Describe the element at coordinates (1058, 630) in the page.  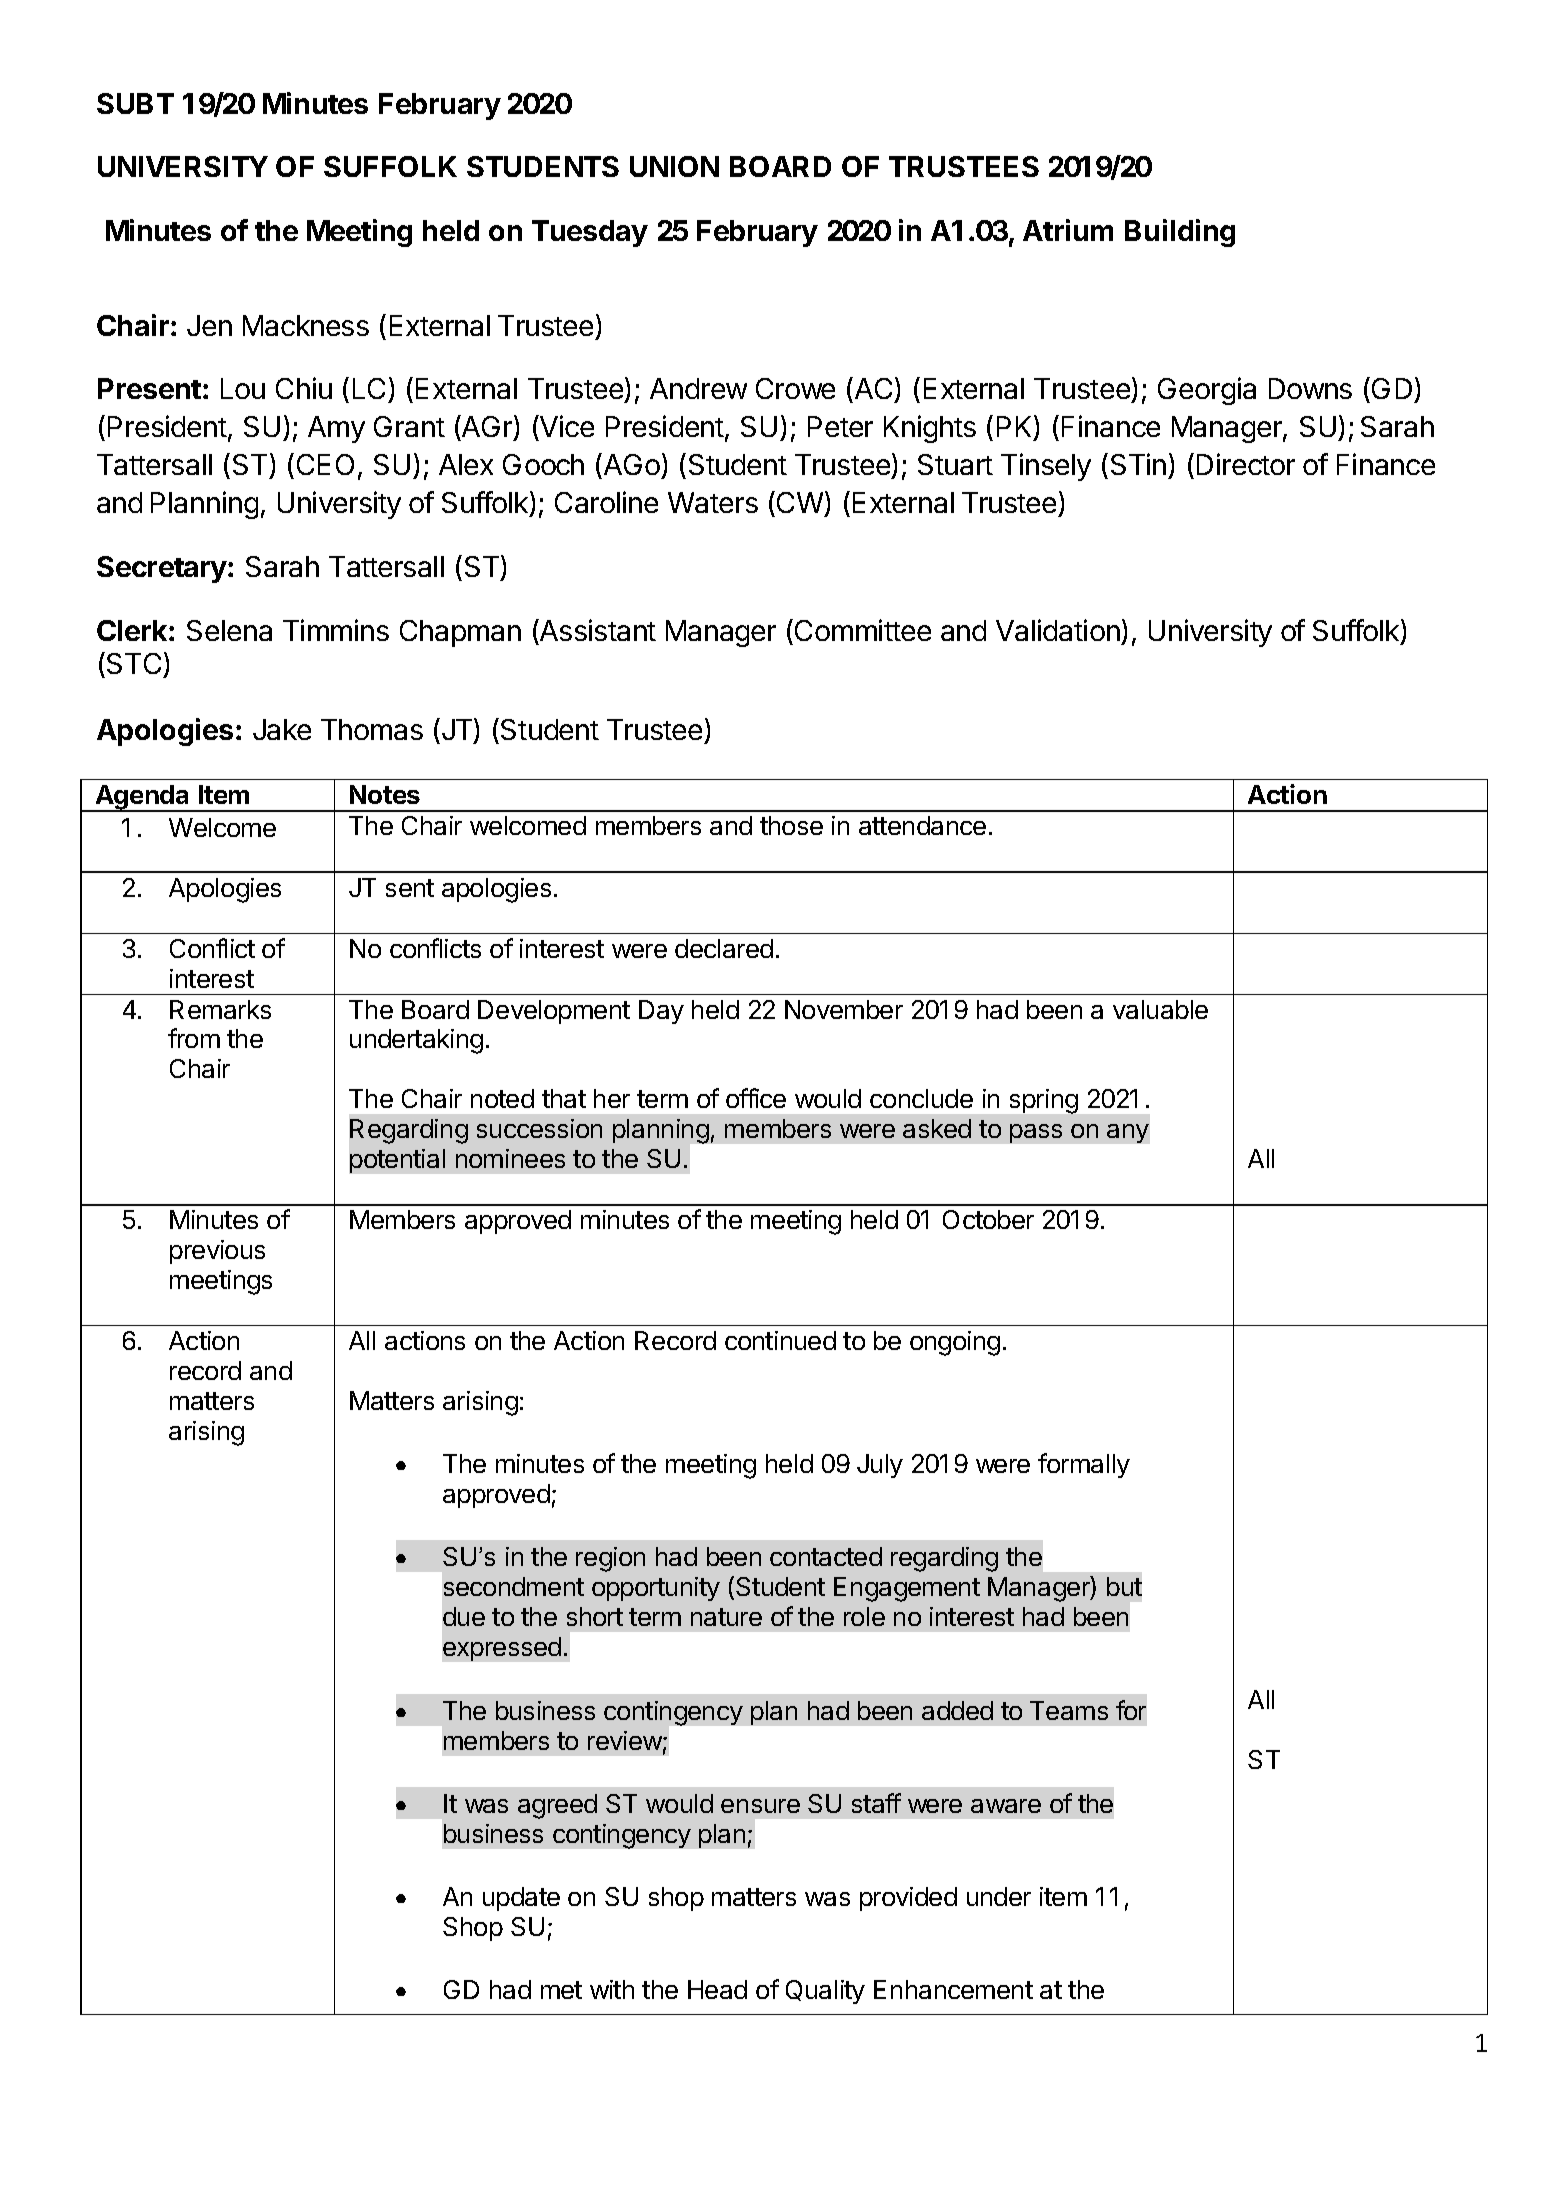
I see `Validation` at that location.
